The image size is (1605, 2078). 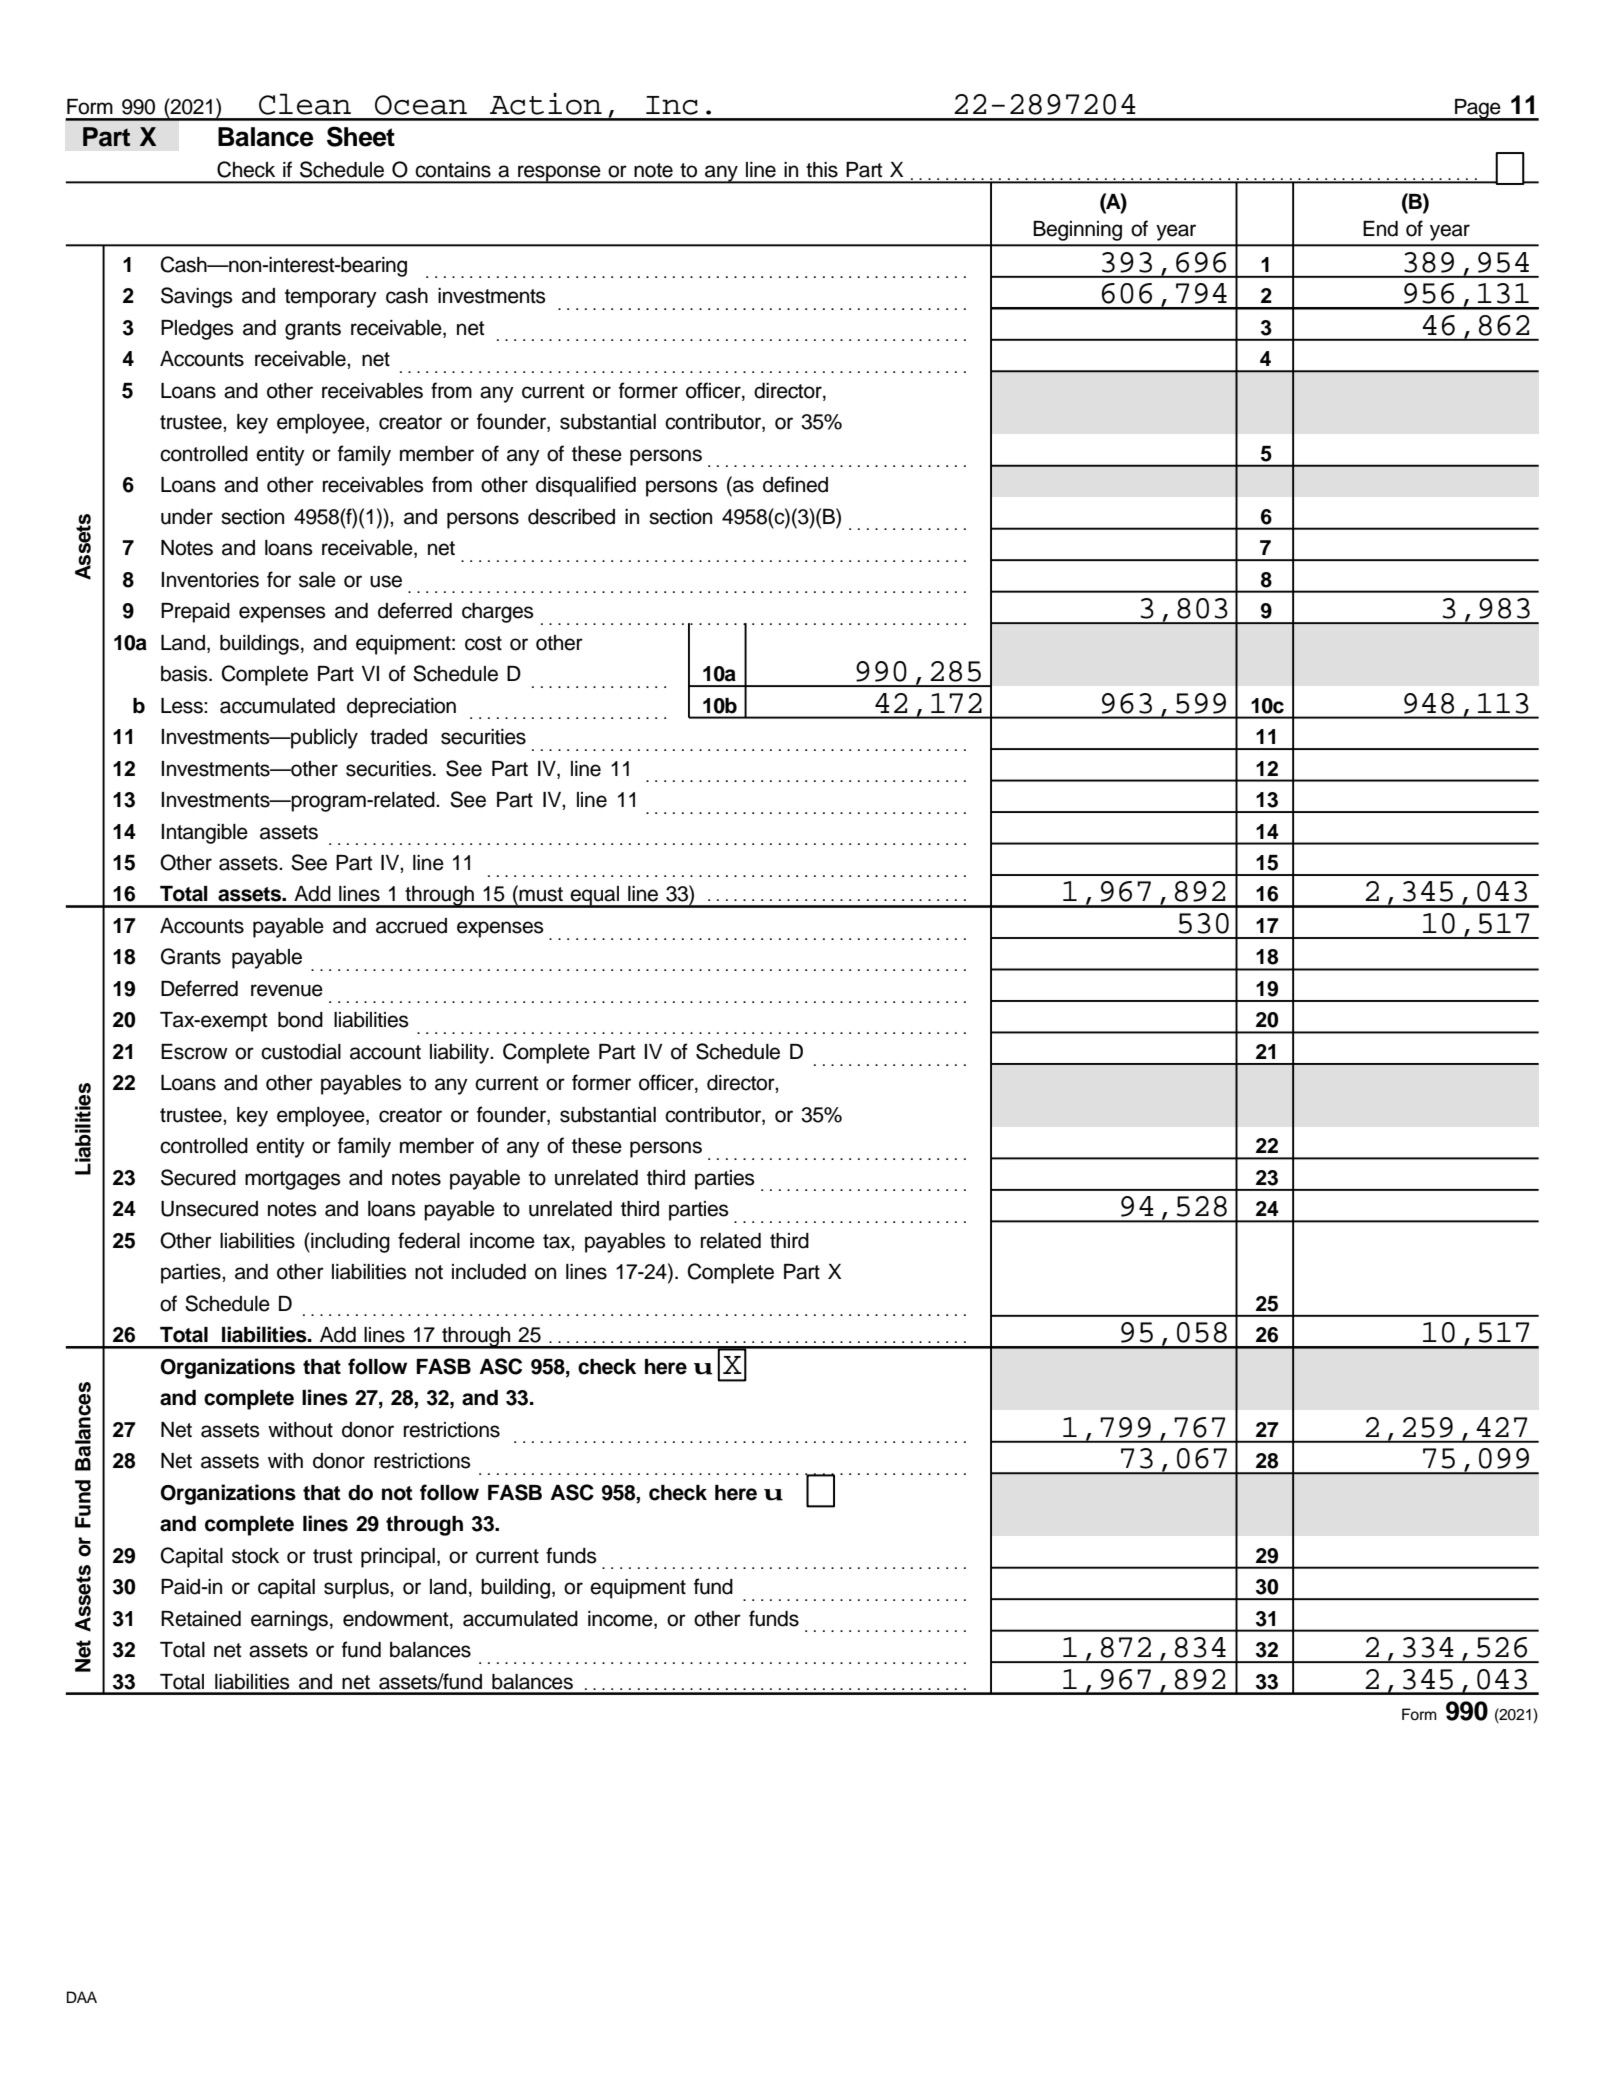 I want to click on stock, so click(x=255, y=1556).
